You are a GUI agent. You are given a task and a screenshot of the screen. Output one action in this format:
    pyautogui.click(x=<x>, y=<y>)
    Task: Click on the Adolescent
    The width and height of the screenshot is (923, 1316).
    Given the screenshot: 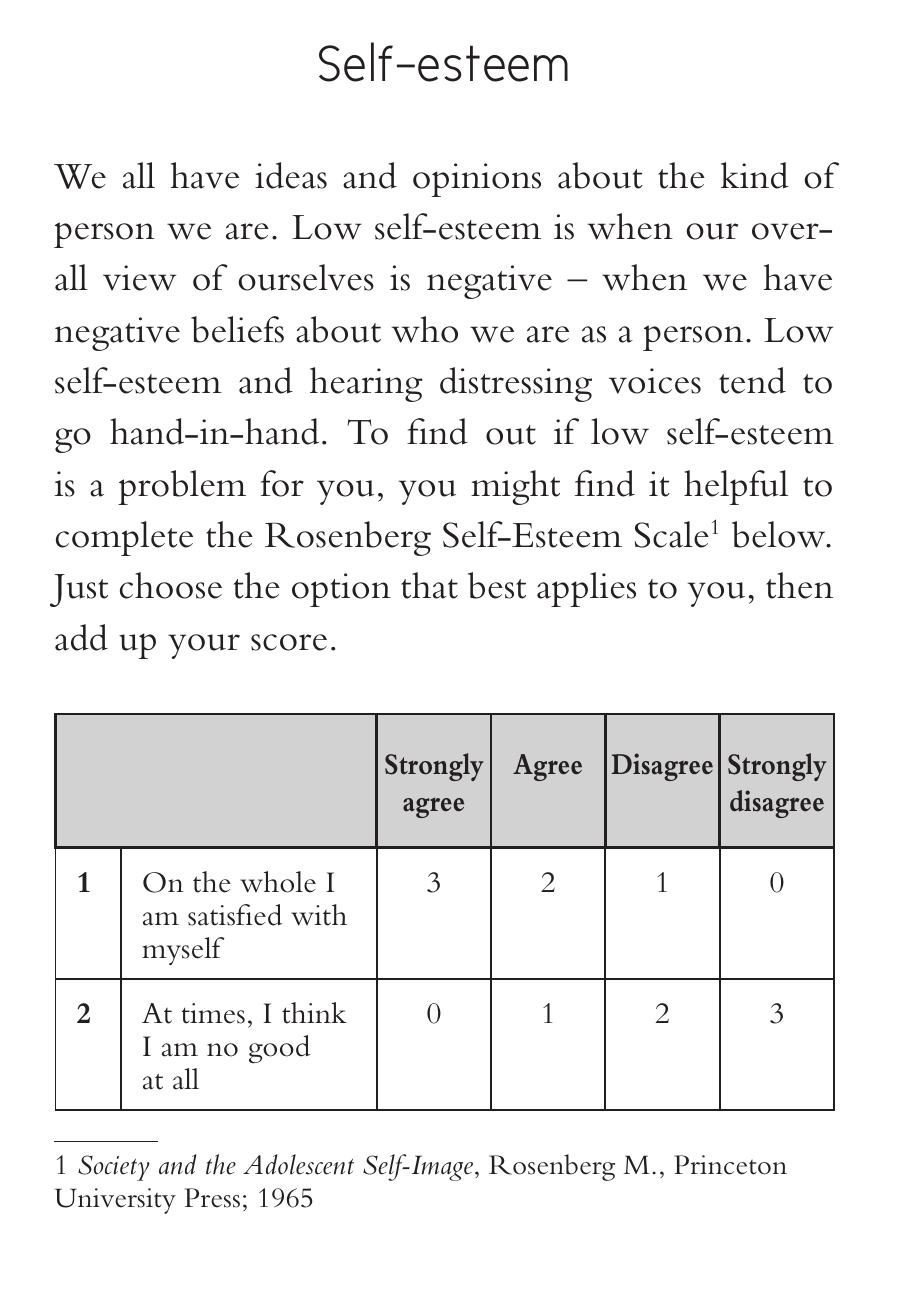 What is the action you would take?
    pyautogui.click(x=298, y=1164)
